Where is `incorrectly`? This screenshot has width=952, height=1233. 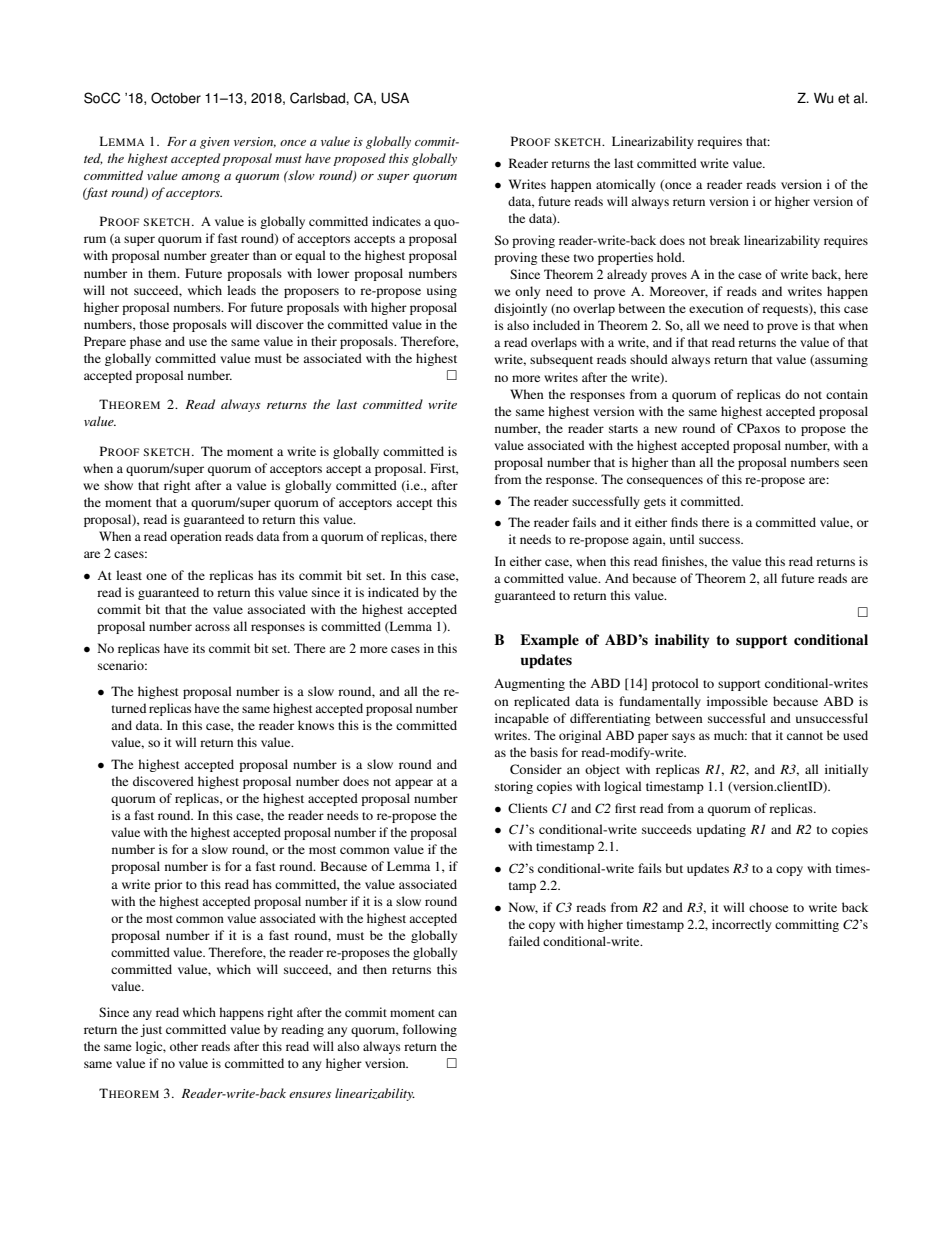 incorrectly is located at coordinates (741, 925).
